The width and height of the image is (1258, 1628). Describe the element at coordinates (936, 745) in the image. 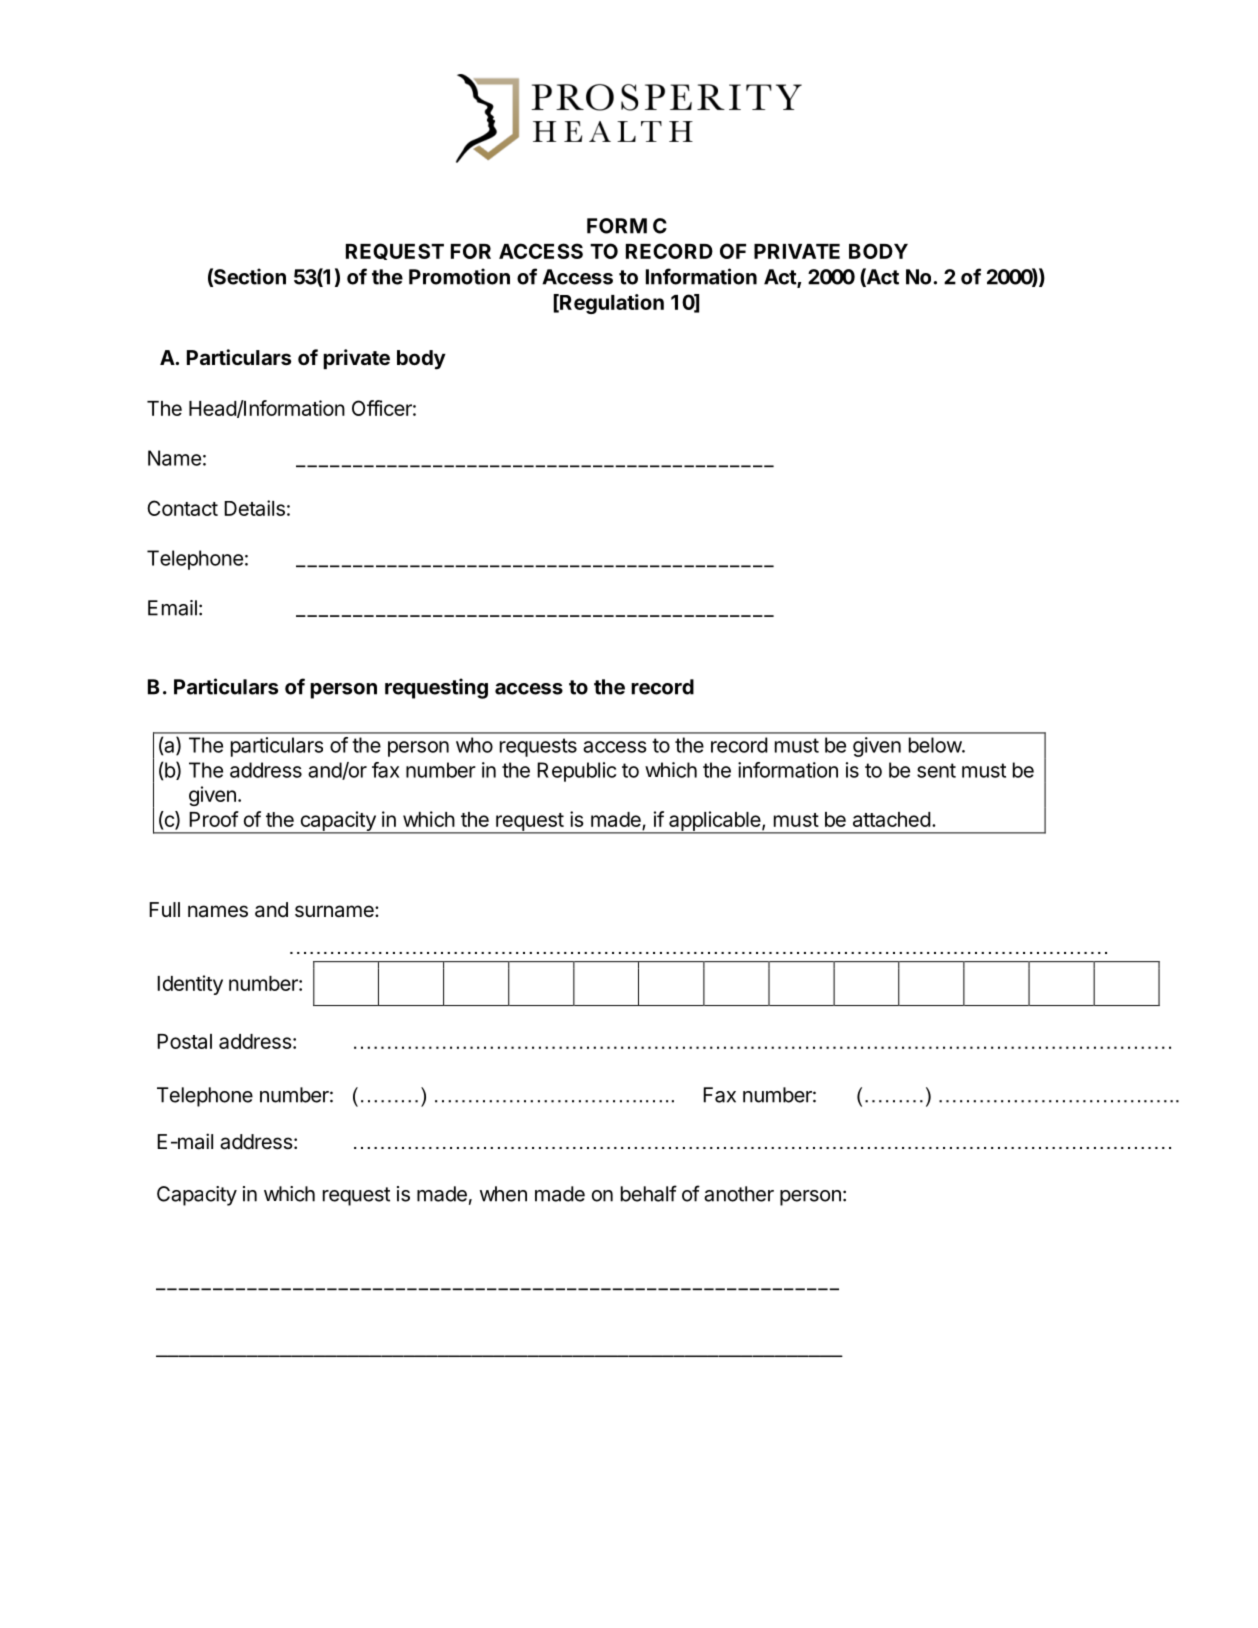

I see `below` at that location.
